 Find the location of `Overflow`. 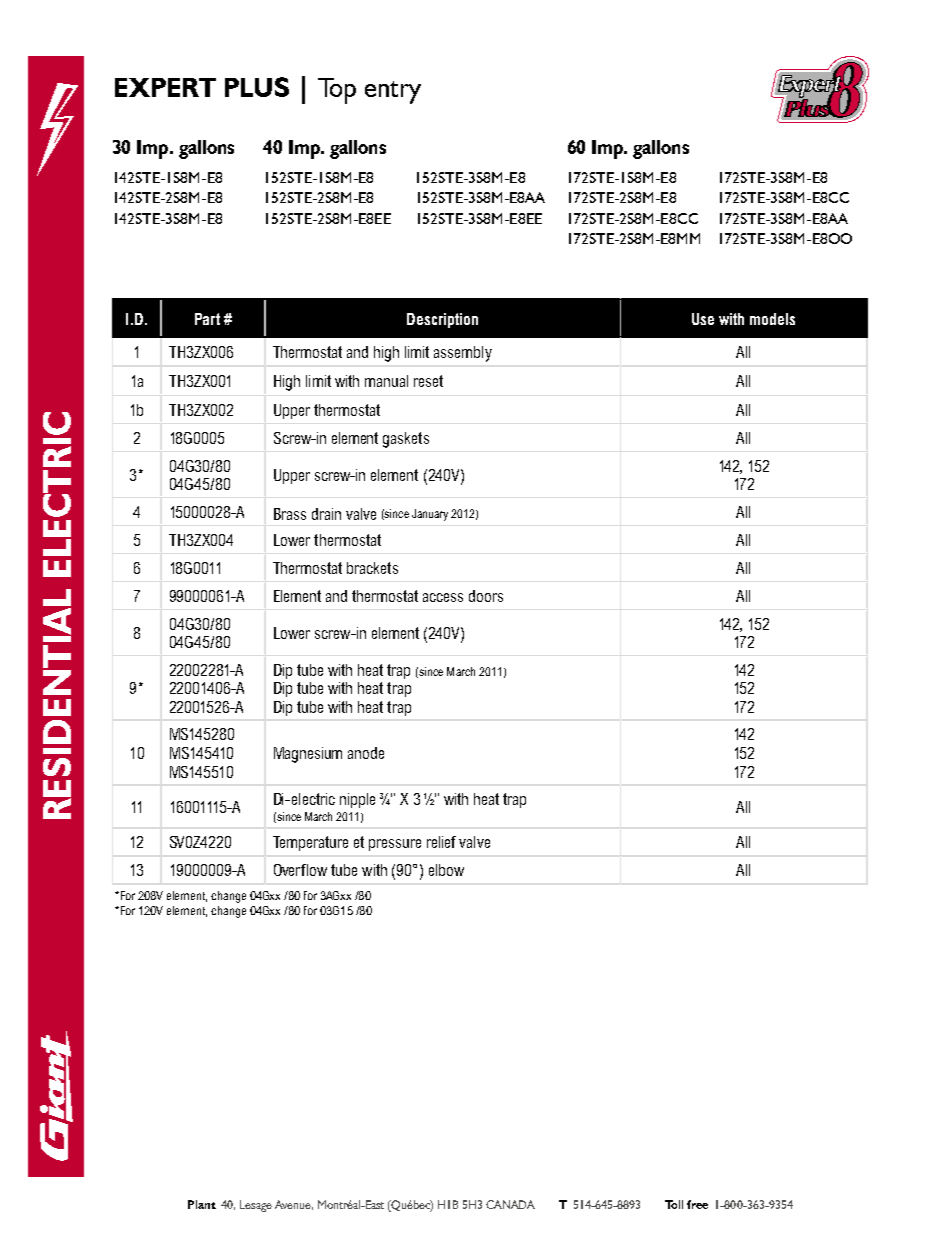

Overflow is located at coordinates (300, 870).
